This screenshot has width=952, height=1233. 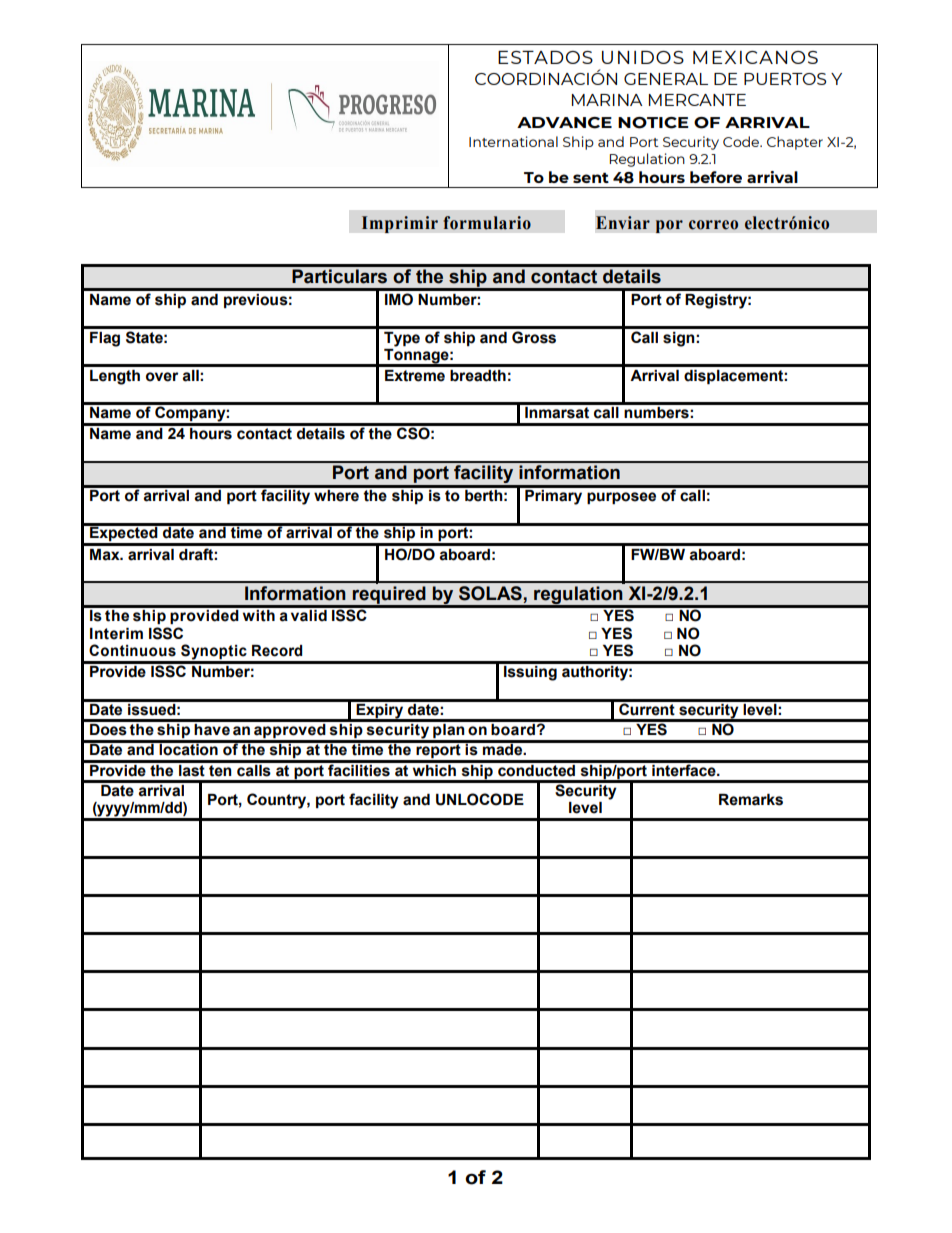 What do you see at coordinates (666, 79) in the screenshot?
I see `GENERAL` at bounding box center [666, 79].
